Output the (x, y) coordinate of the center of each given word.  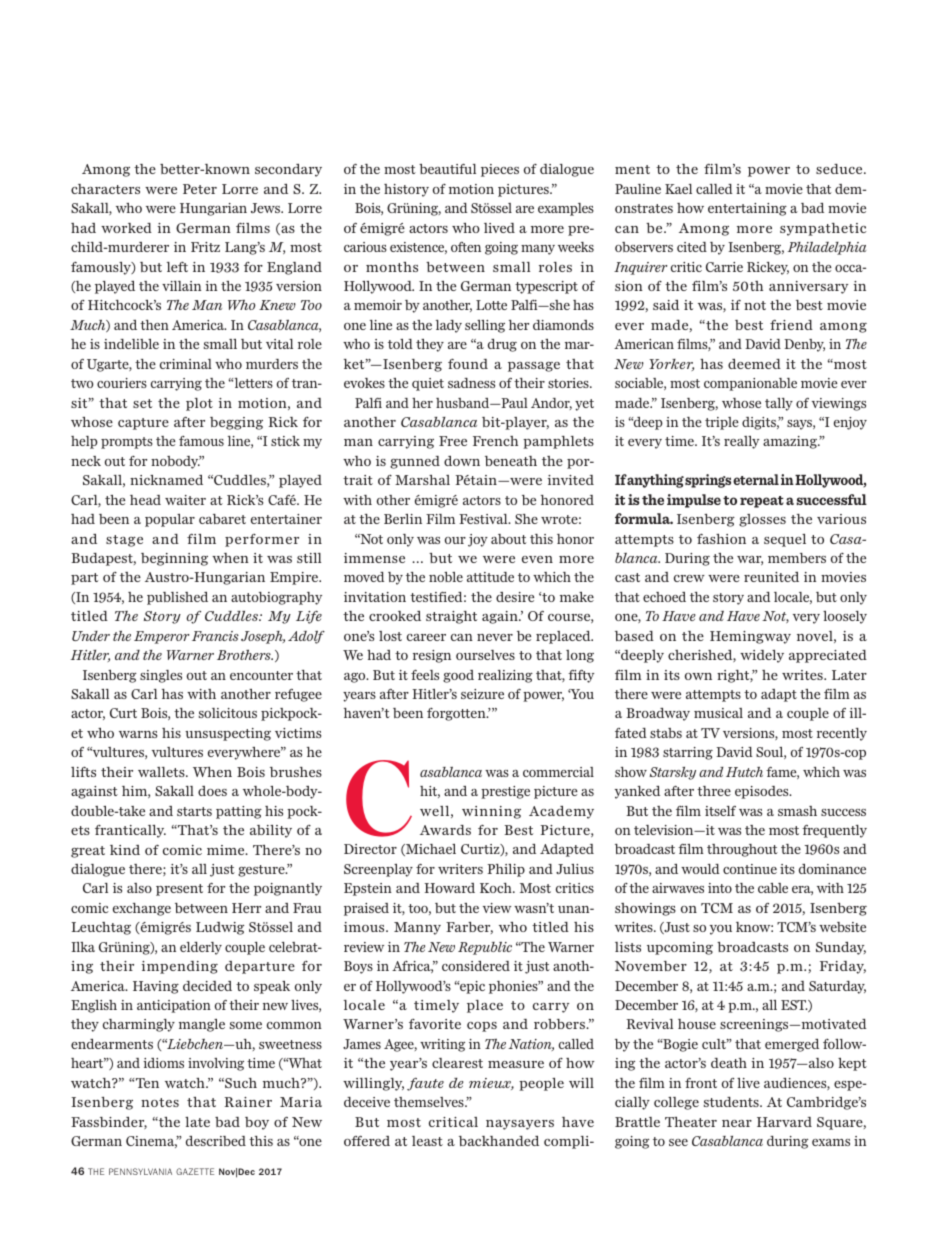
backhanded (499, 1141)
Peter (200, 189)
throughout (742, 850)
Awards (445, 830)
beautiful (447, 169)
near (737, 1123)
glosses (762, 520)
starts (194, 811)
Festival (484, 519)
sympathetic (823, 229)
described (216, 1141)
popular (170, 520)
